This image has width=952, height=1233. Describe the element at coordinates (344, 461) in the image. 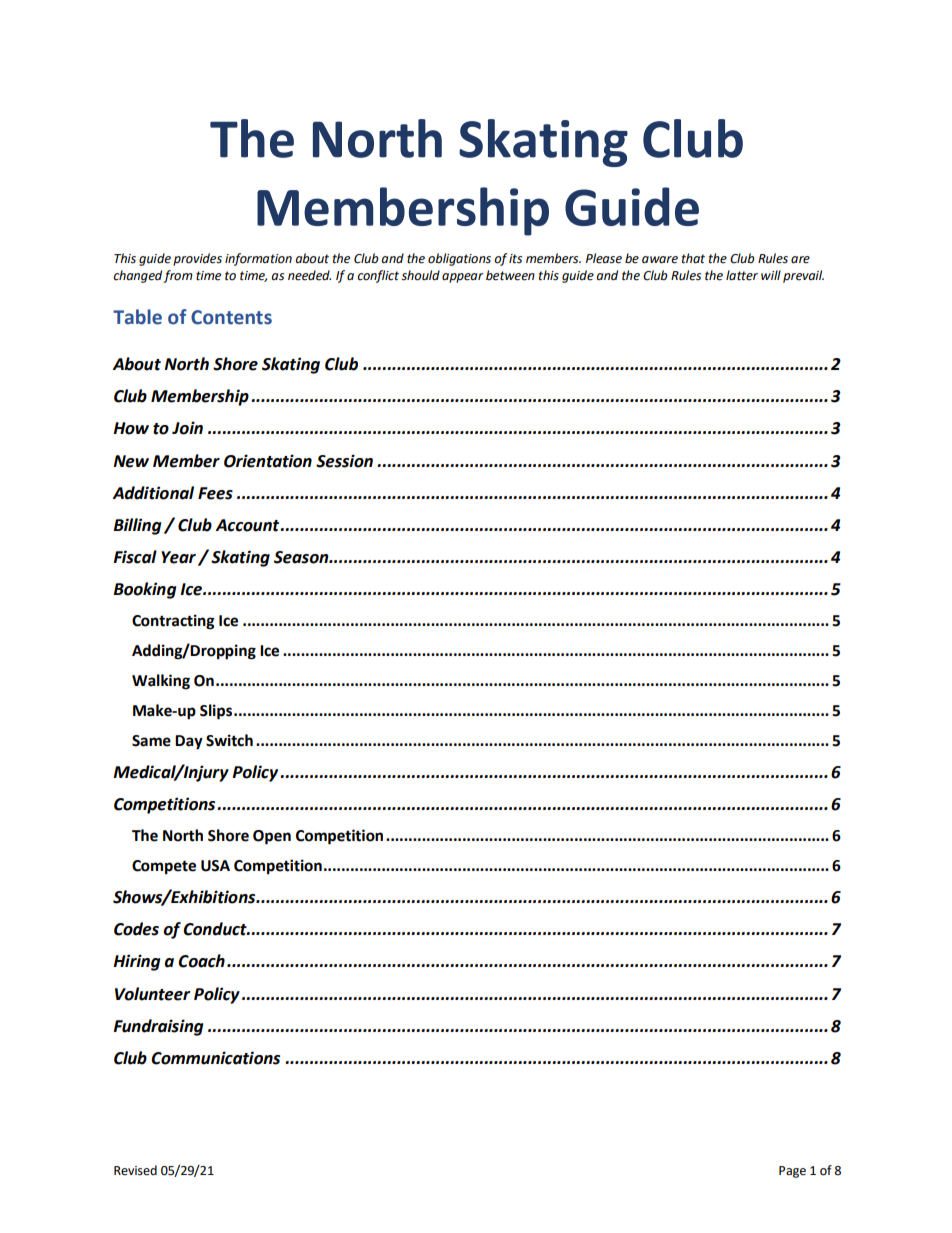

I see `Session` at that location.
